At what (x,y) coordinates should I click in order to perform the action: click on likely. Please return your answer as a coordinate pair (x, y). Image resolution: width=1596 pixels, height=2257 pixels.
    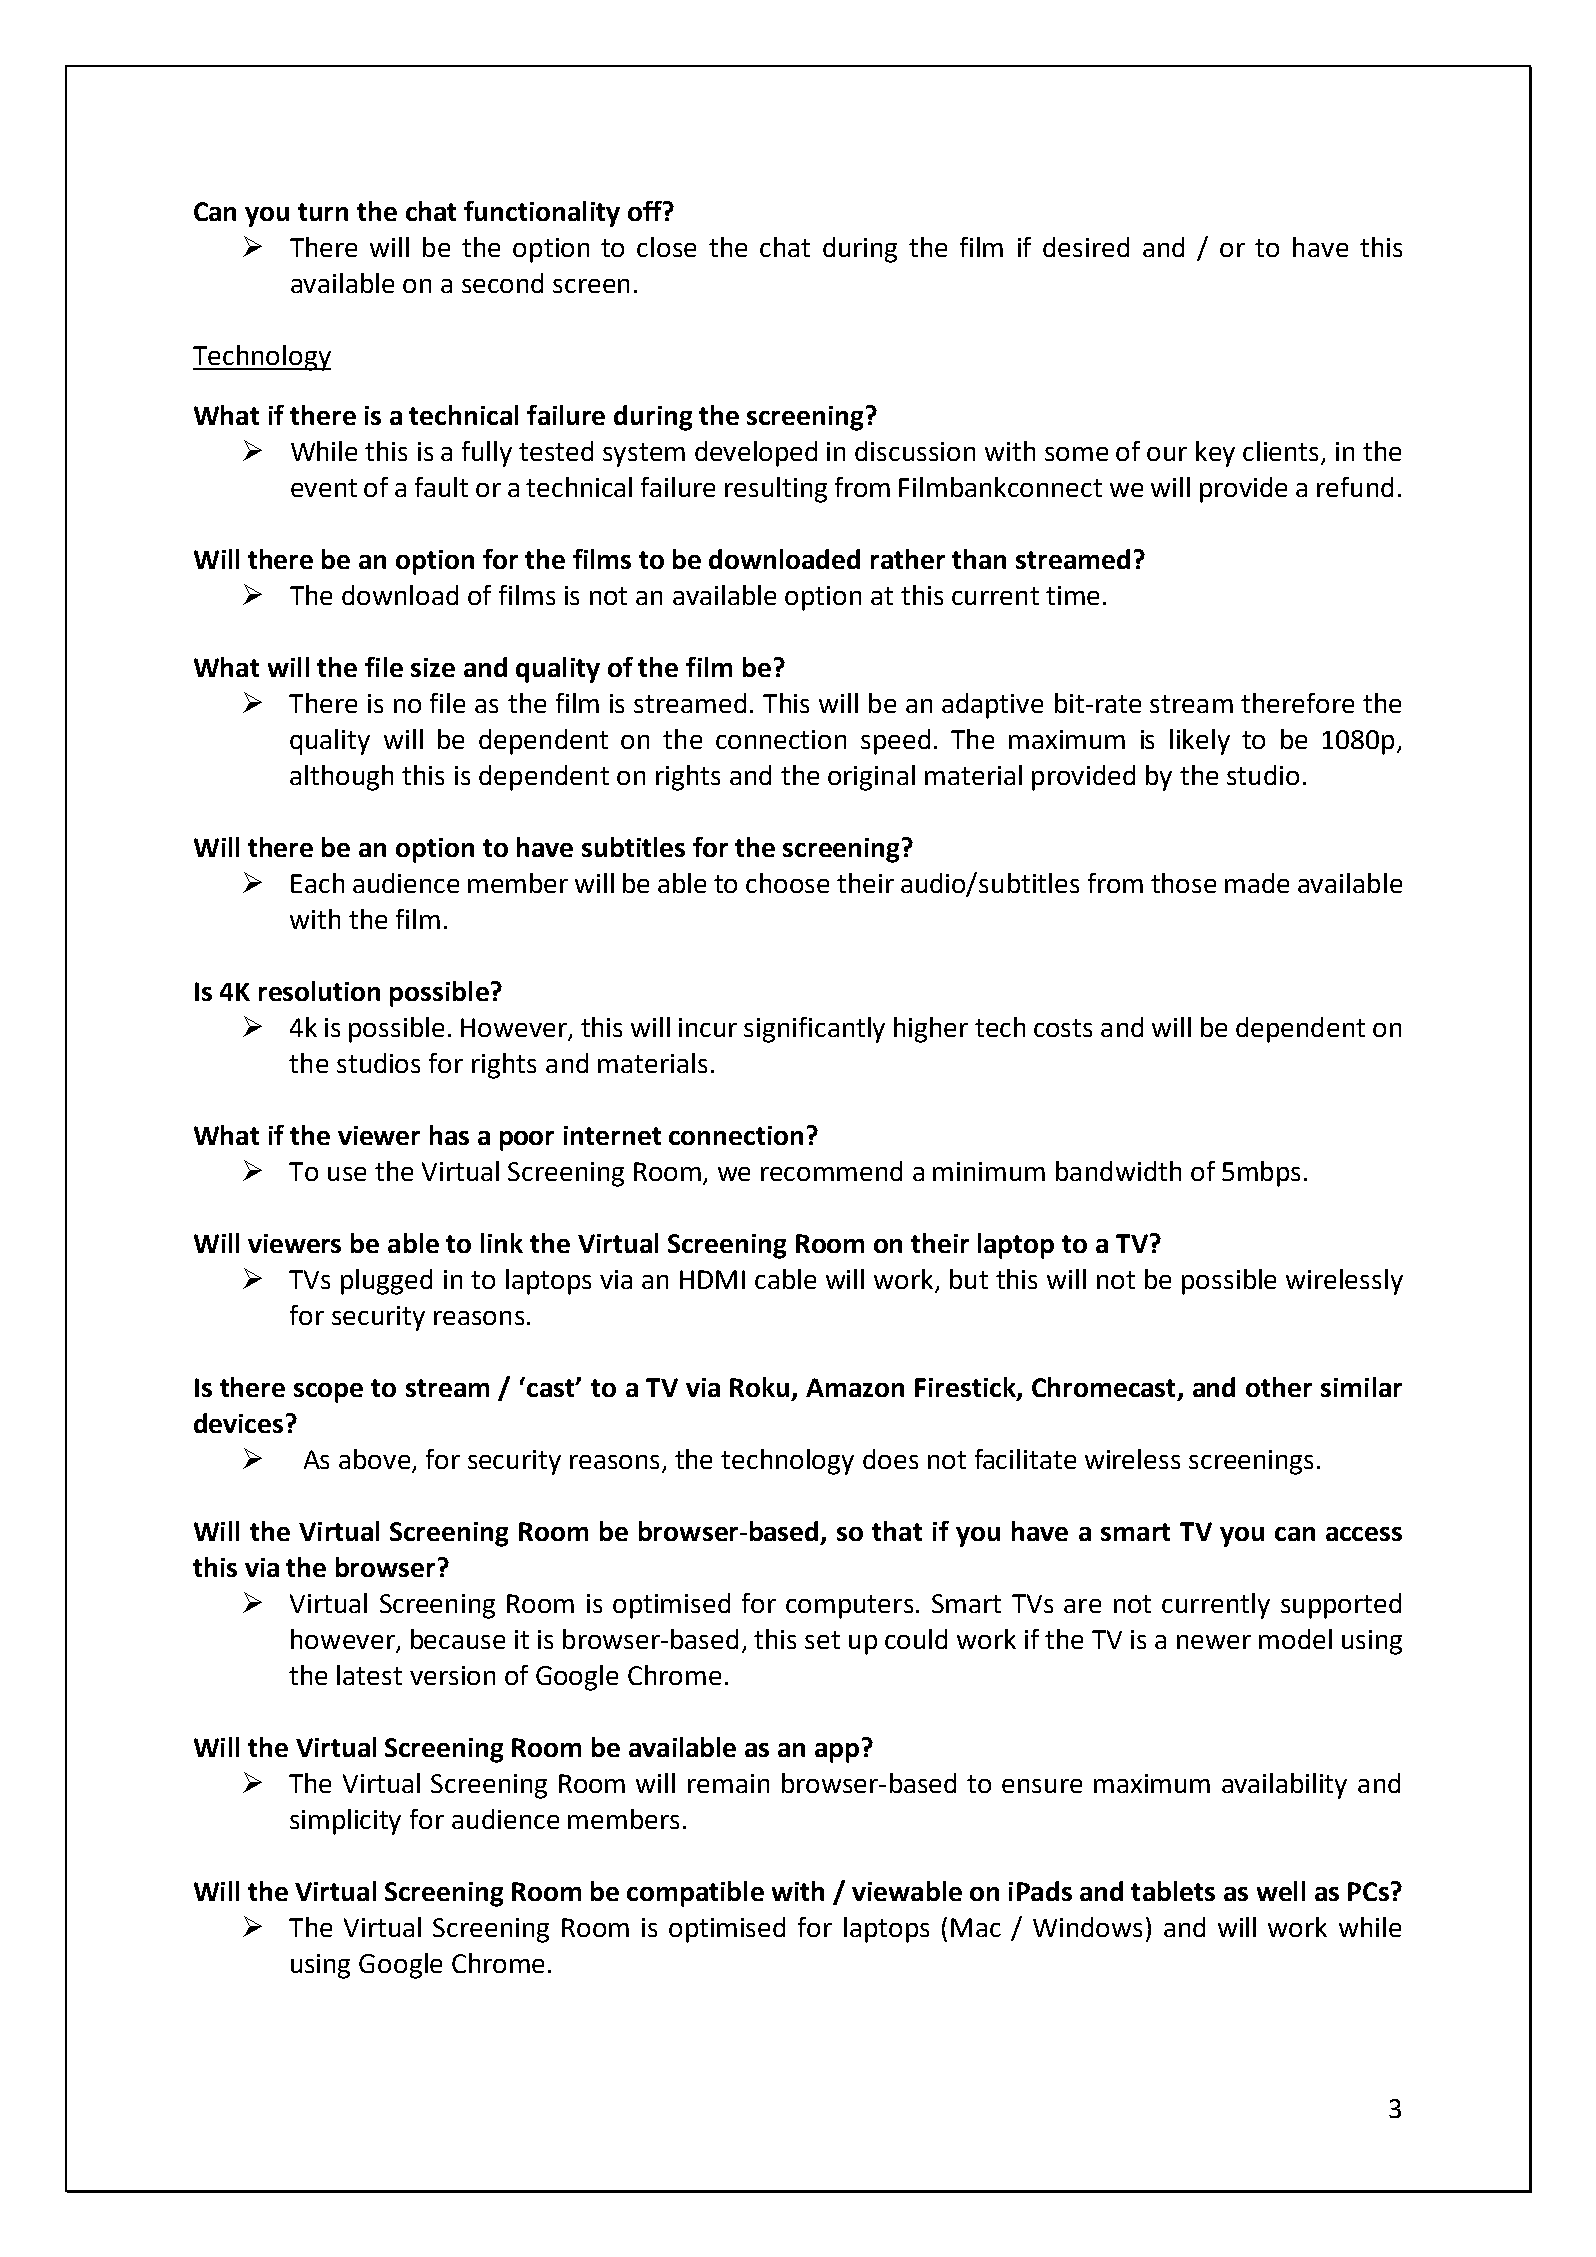
    Looking at the image, I should click on (1200, 742).
